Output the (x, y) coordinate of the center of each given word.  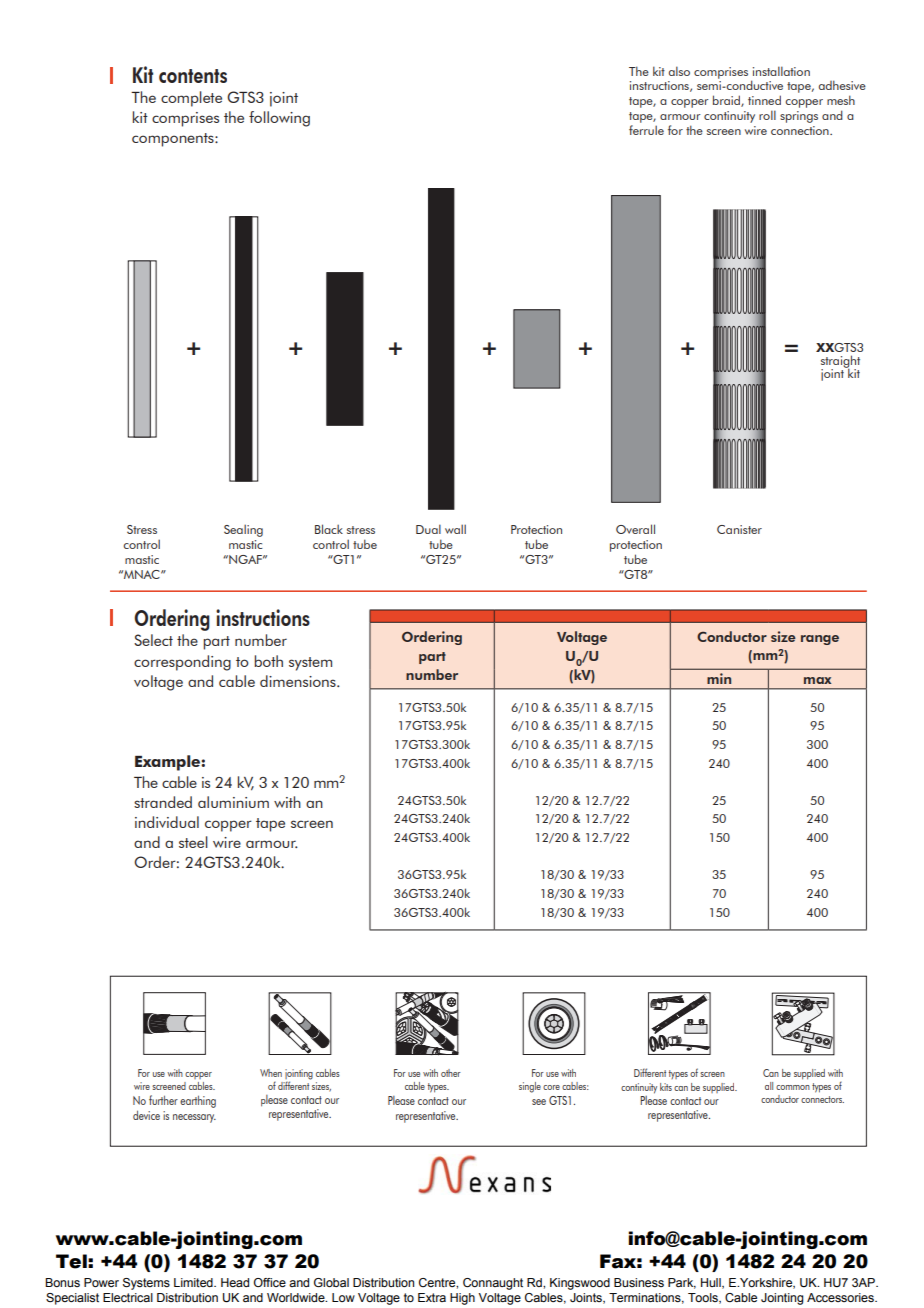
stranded (163, 802)
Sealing (243, 530)
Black (329, 529)
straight (840, 362)
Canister (739, 529)
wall (455, 529)
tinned (764, 100)
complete (191, 99)
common (793, 1087)
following (279, 119)
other (451, 1073)
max (817, 680)
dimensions (299, 681)
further (163, 1100)
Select (153, 640)
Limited (194, 1282)
